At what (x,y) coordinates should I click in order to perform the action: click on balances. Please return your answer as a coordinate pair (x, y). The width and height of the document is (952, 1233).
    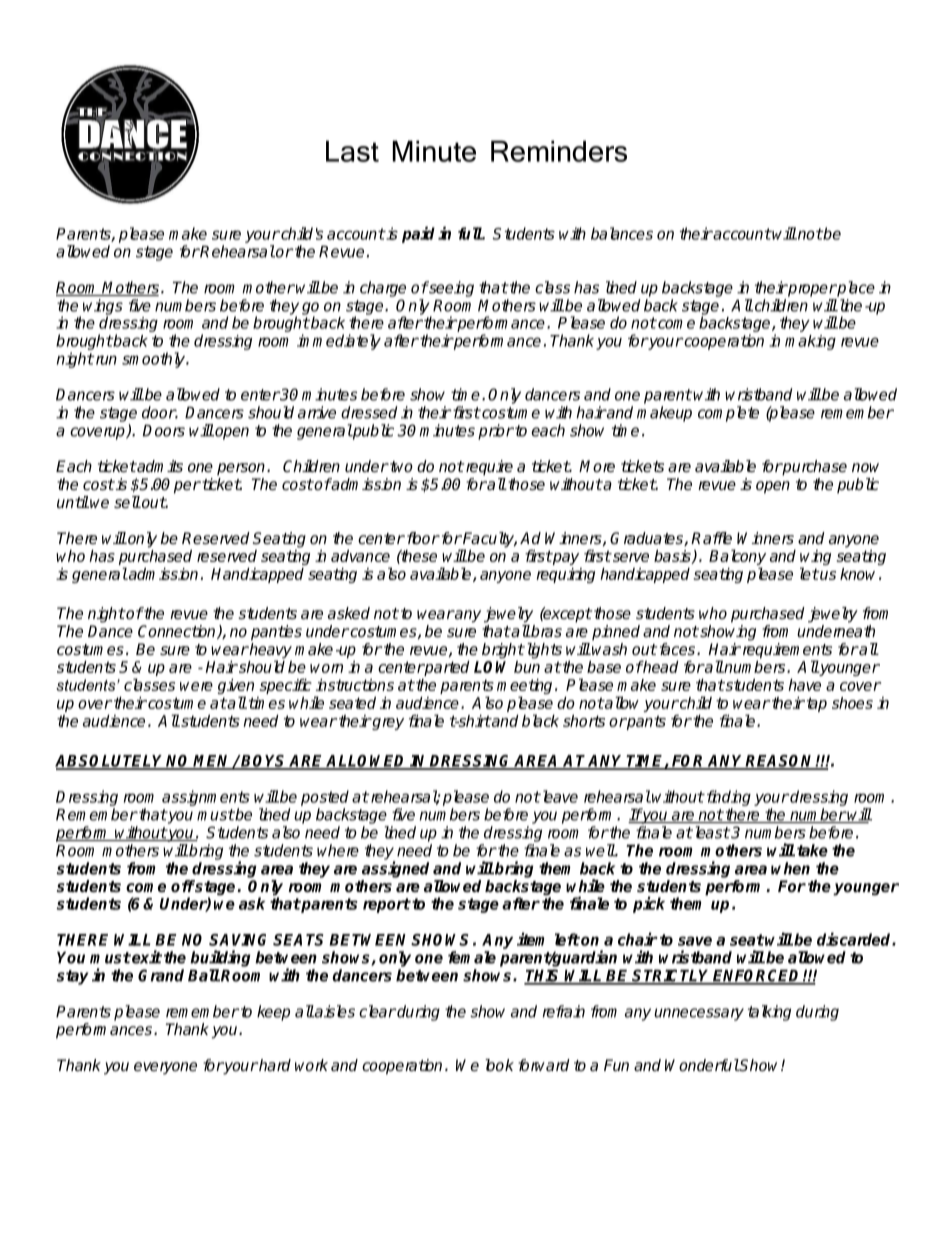
    Looking at the image, I should click on (622, 233).
